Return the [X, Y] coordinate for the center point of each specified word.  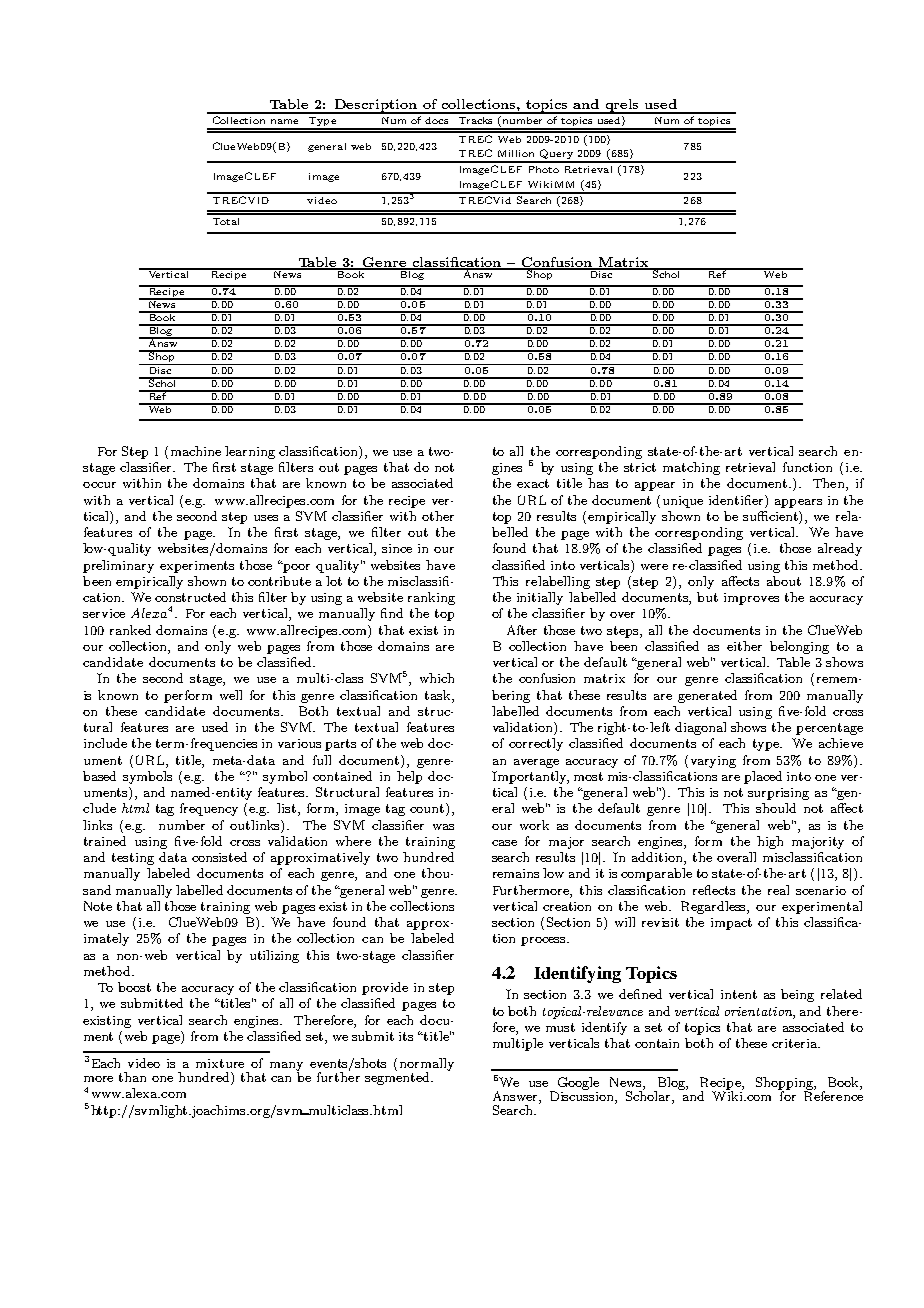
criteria [795, 1043]
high [770, 842]
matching [691, 468]
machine [196, 451]
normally [427, 1066]
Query [556, 155]
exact [533, 483]
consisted [219, 857]
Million [516, 153]
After [522, 630]
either [744, 646]
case [504, 843]
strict [640, 467]
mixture [220, 1063]
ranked [130, 630]
